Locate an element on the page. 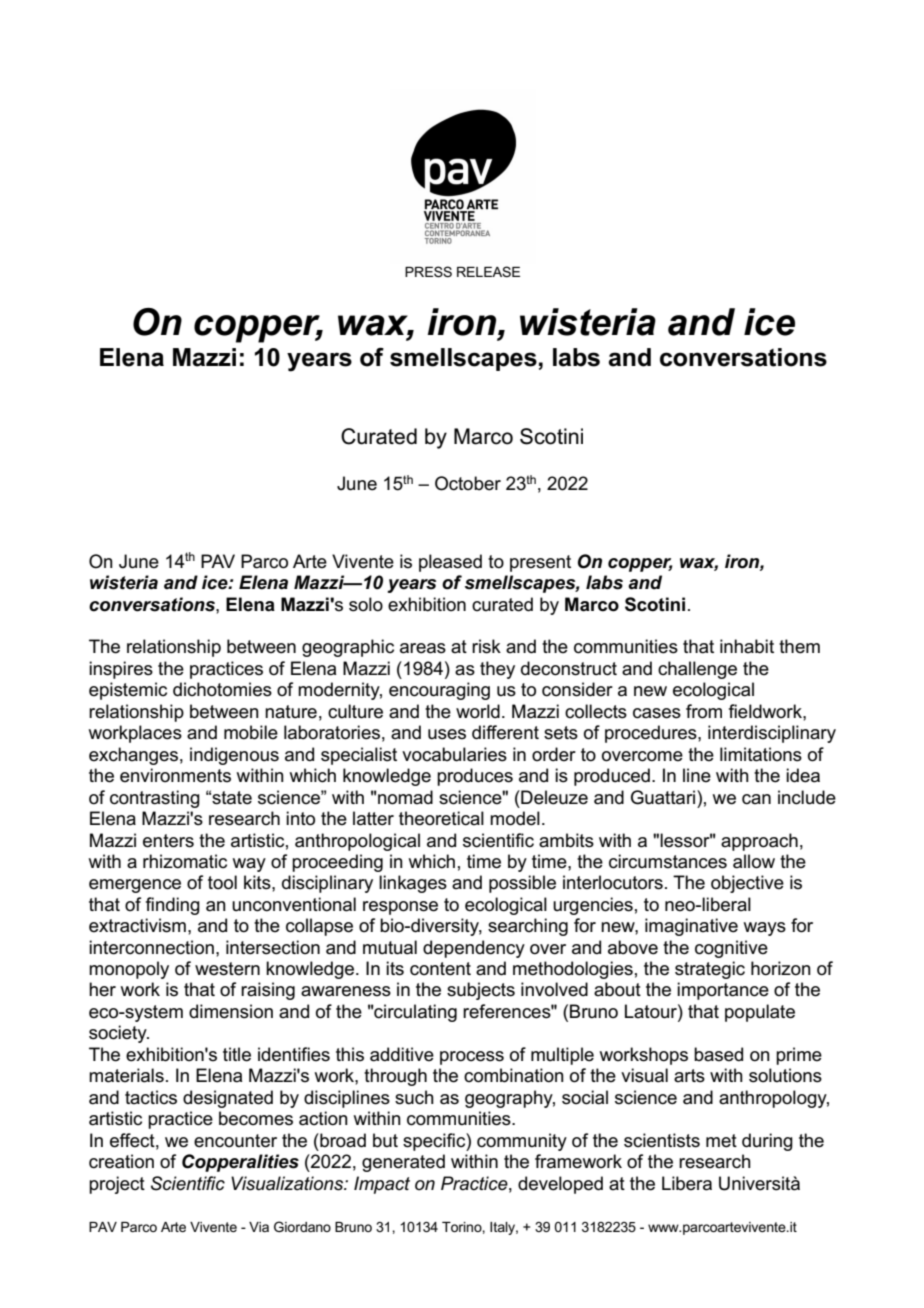  inhabit is located at coordinates (747, 646).
